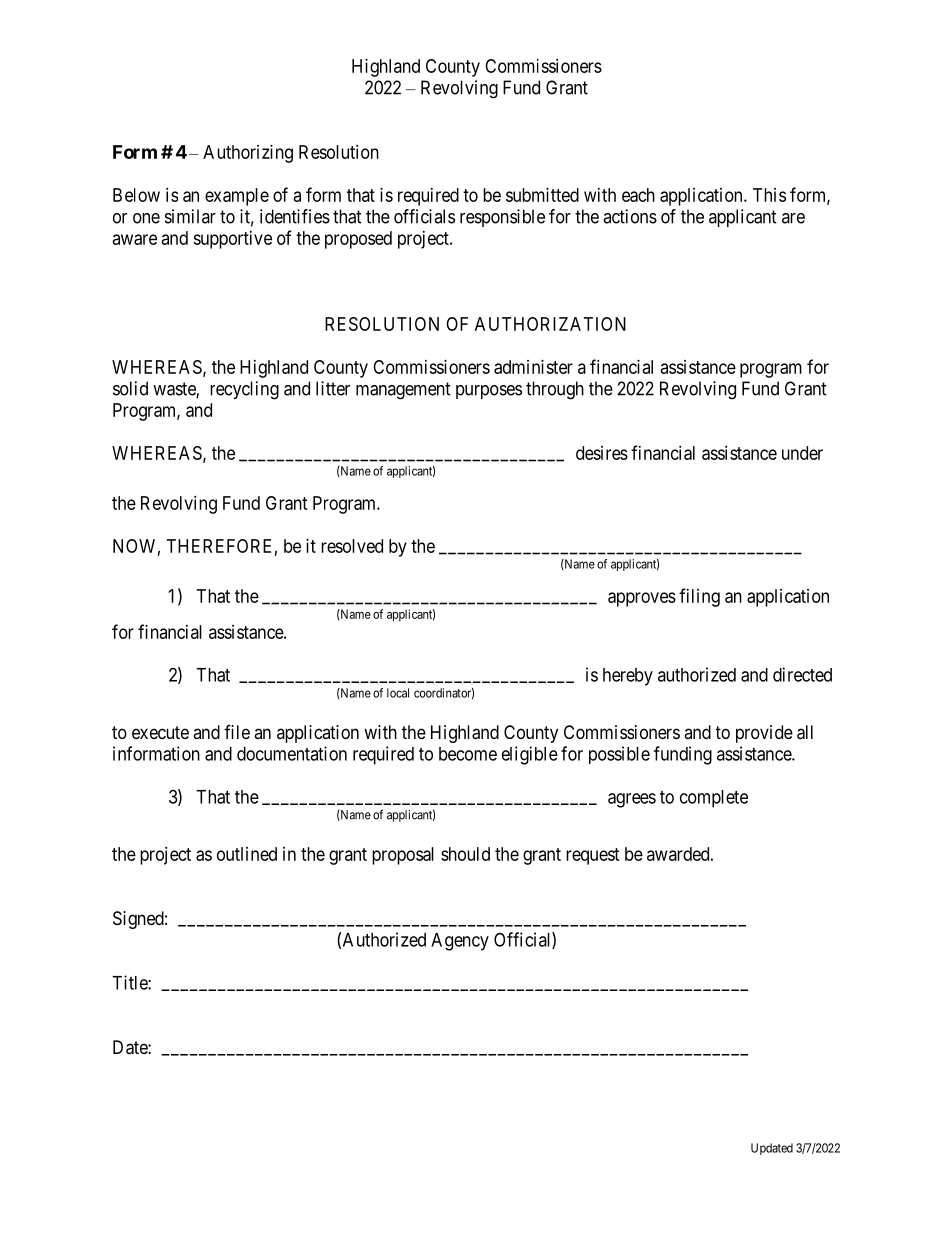 The width and height of the image is (952, 1233). Describe the element at coordinates (769, 195) in the image. I see `This` at that location.
